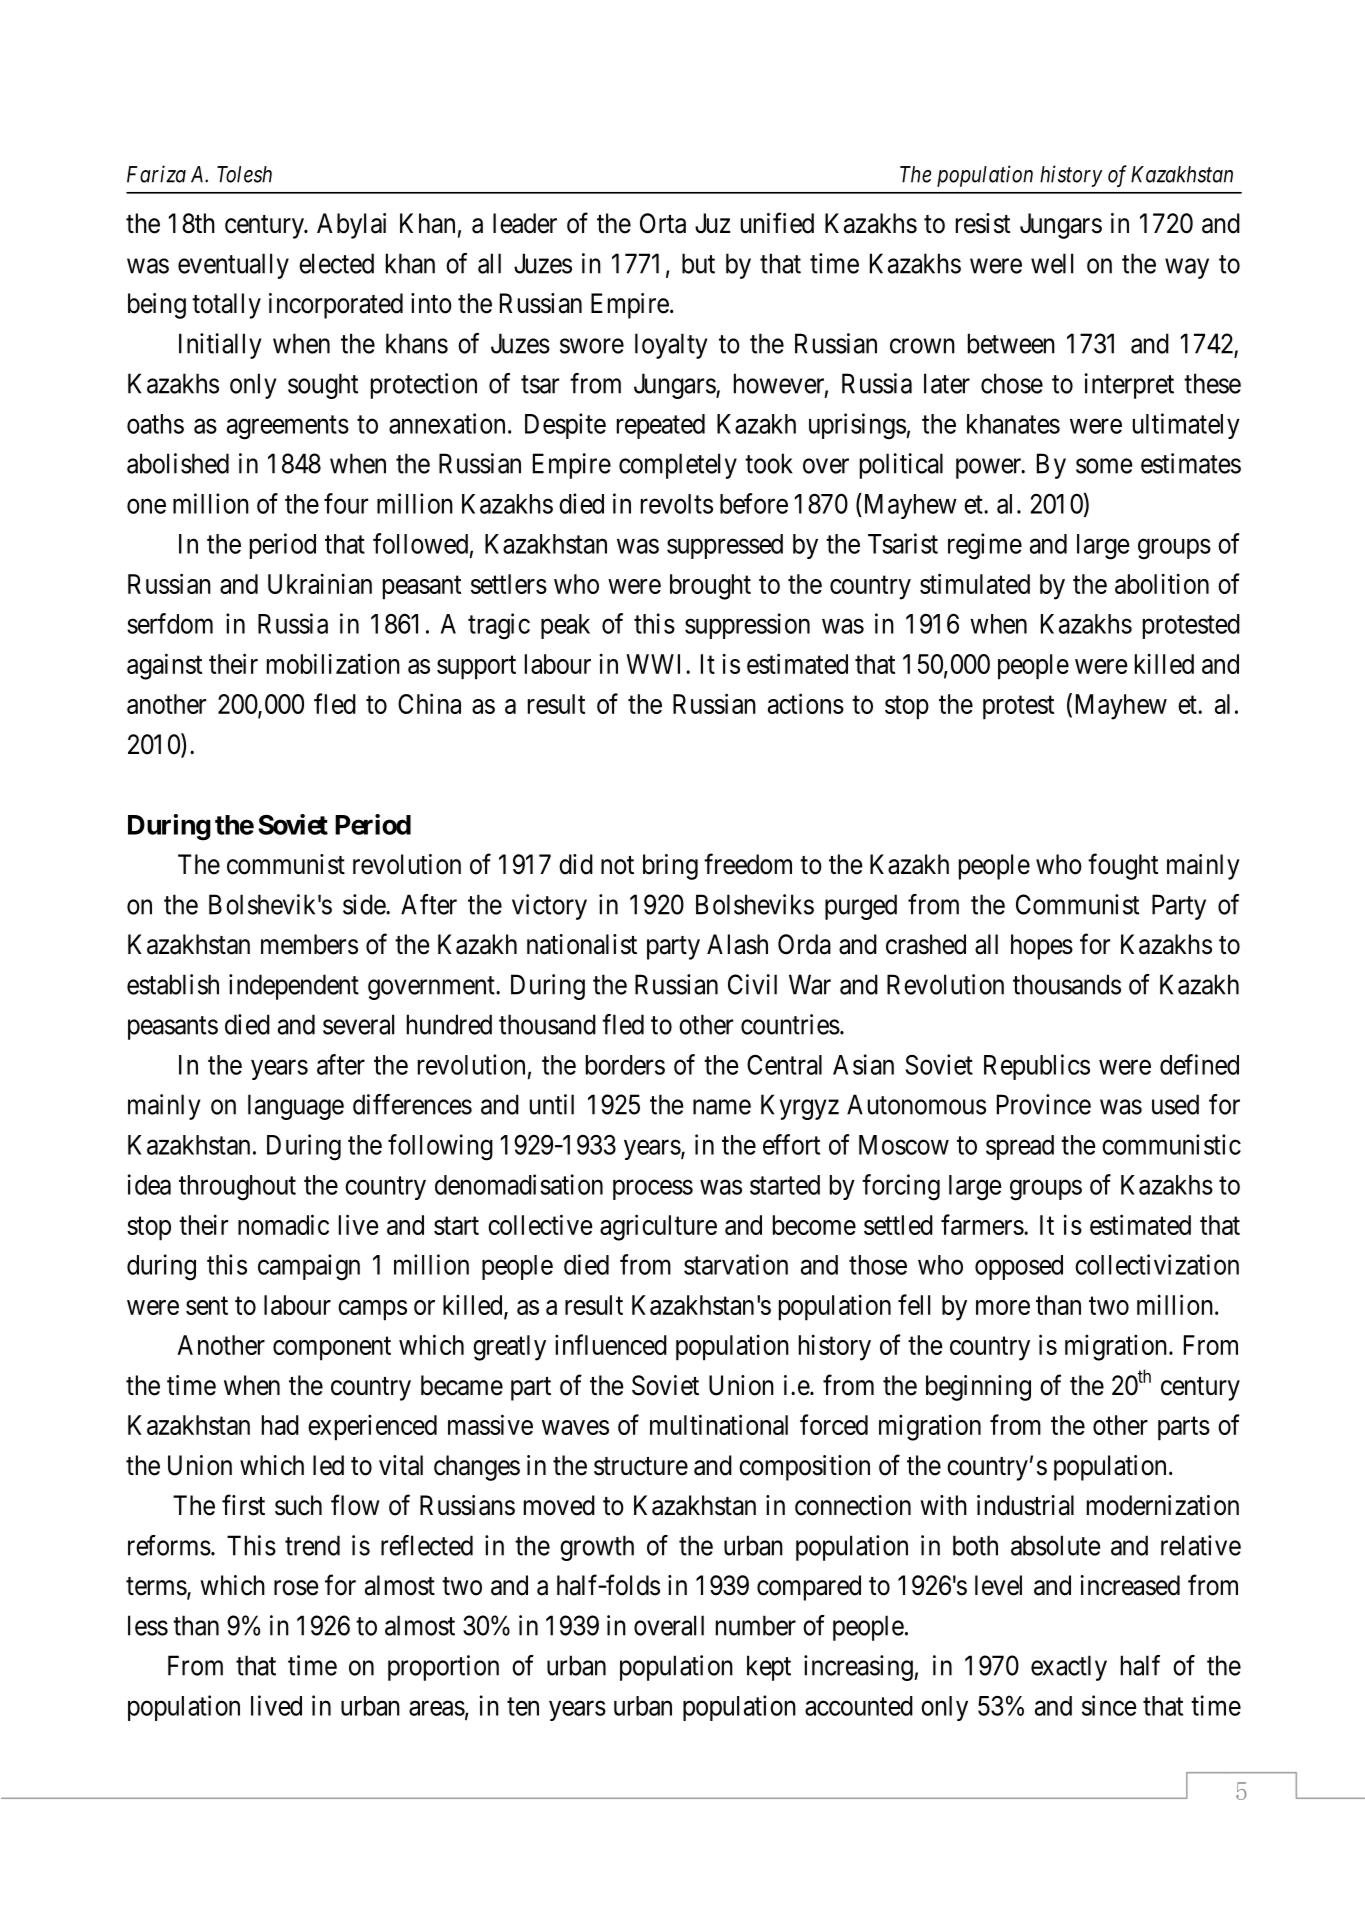 The width and height of the document is (1365, 1932). I want to click on eventually, so click(233, 266).
